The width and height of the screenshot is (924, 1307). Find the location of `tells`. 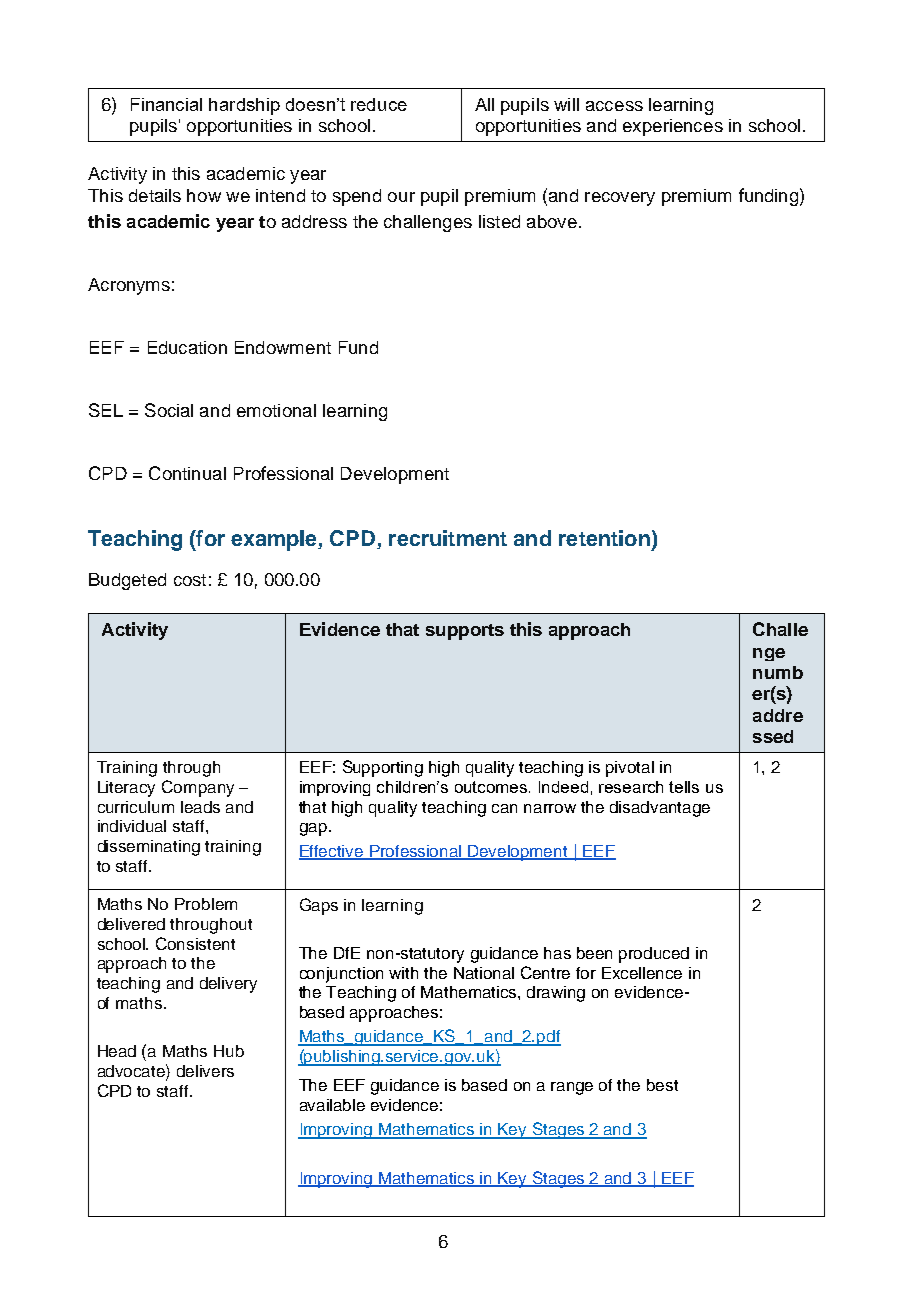

tells is located at coordinates (684, 787).
